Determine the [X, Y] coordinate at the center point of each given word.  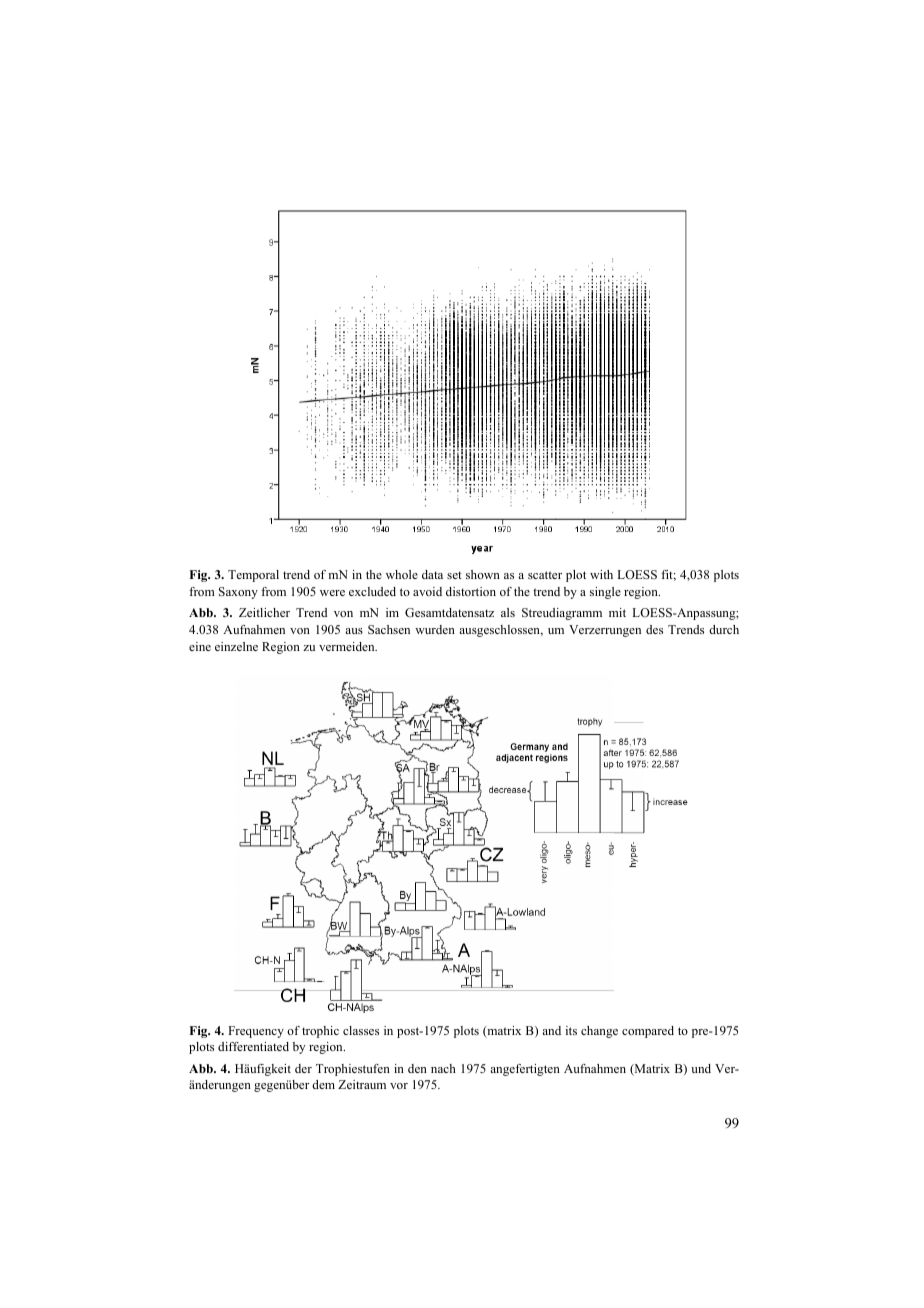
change [599, 1032]
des [654, 629]
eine [200, 646]
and [551, 1030]
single [605, 593]
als [508, 612]
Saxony [238, 593]
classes [361, 1030]
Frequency [256, 1032]
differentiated [253, 1046]
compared [648, 1032]
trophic [320, 1032]
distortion [471, 591]
